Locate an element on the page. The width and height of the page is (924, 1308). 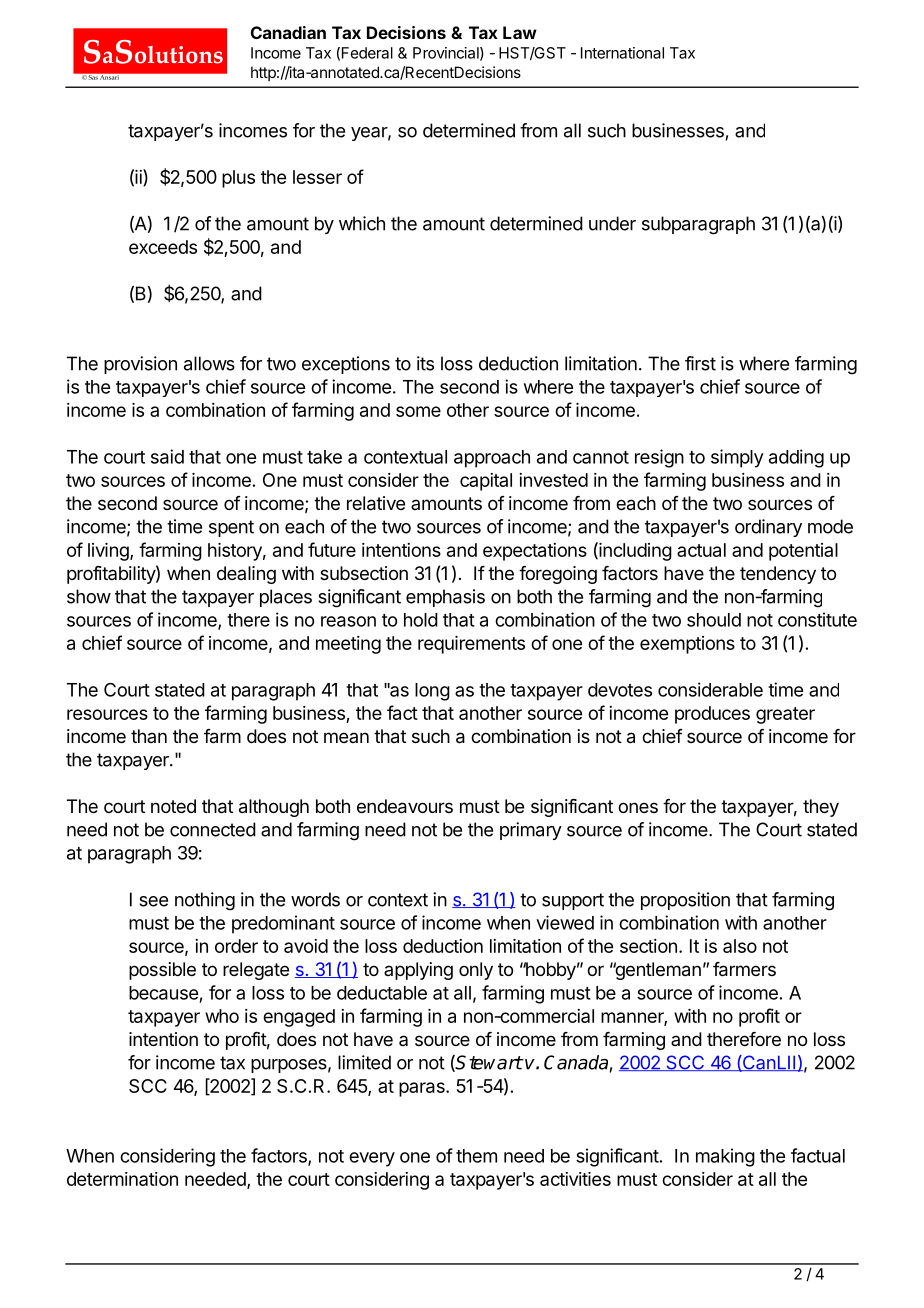
see is located at coordinates (153, 901).
